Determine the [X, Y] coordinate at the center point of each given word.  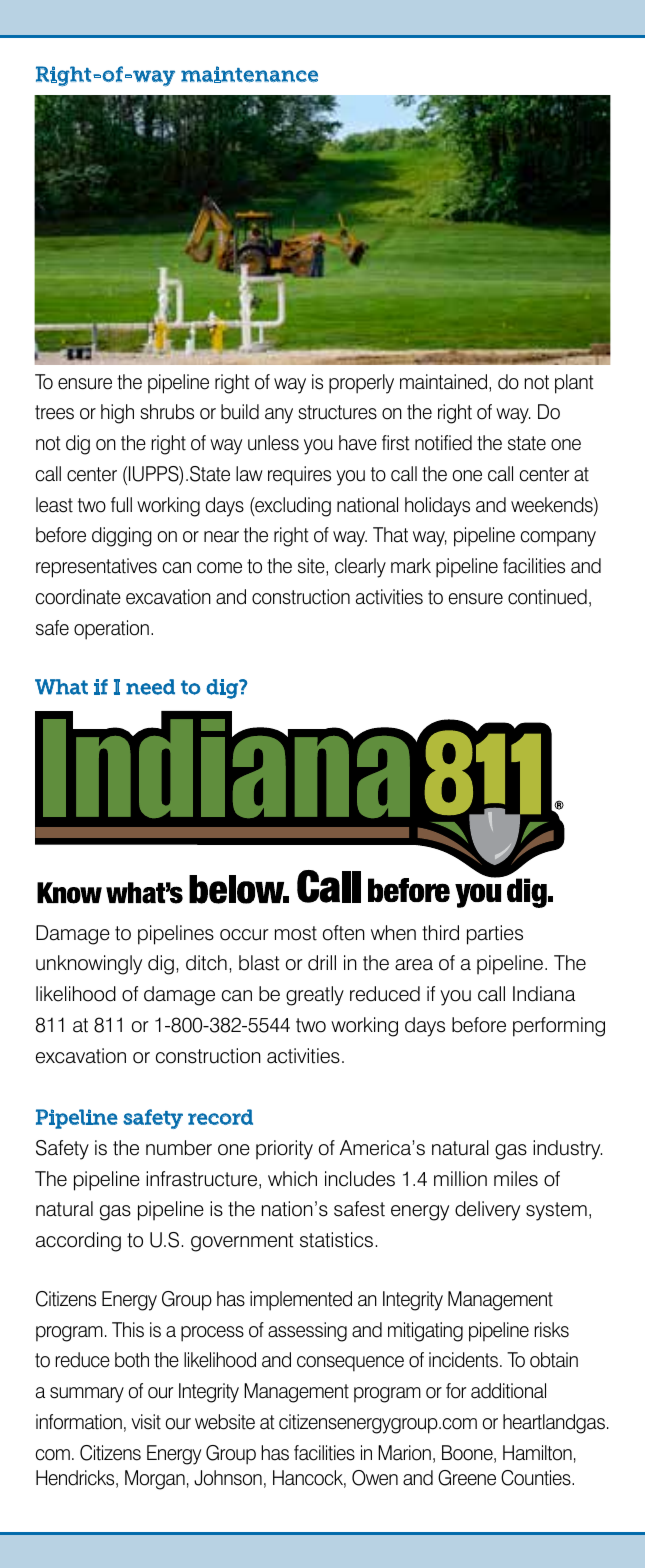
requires [299, 476]
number [179, 1148]
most [296, 933]
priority [284, 1150]
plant [574, 384]
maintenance [249, 74]
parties [495, 935]
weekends [553, 506]
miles [516, 1179]
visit [146, 1422]
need [150, 687]
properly [361, 384]
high [117, 414]
